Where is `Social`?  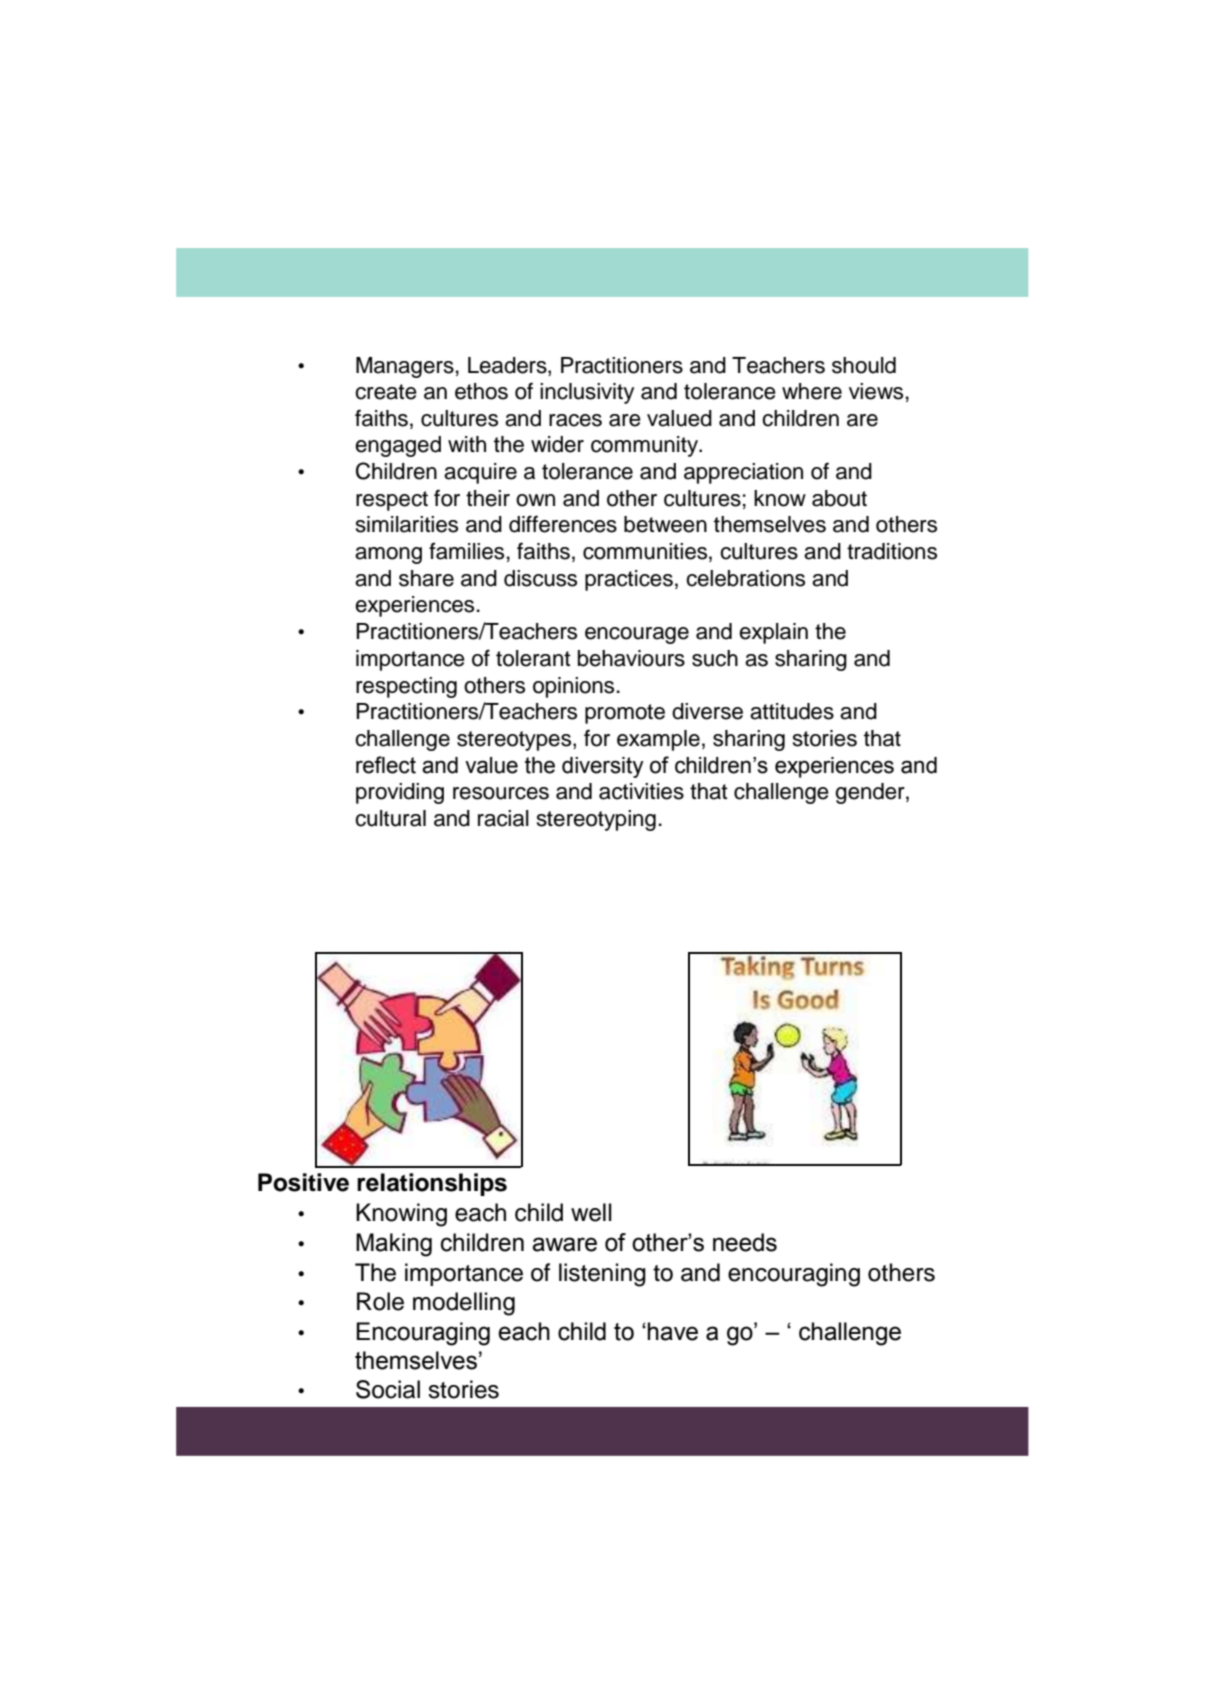
Social is located at coordinates (388, 1389).
